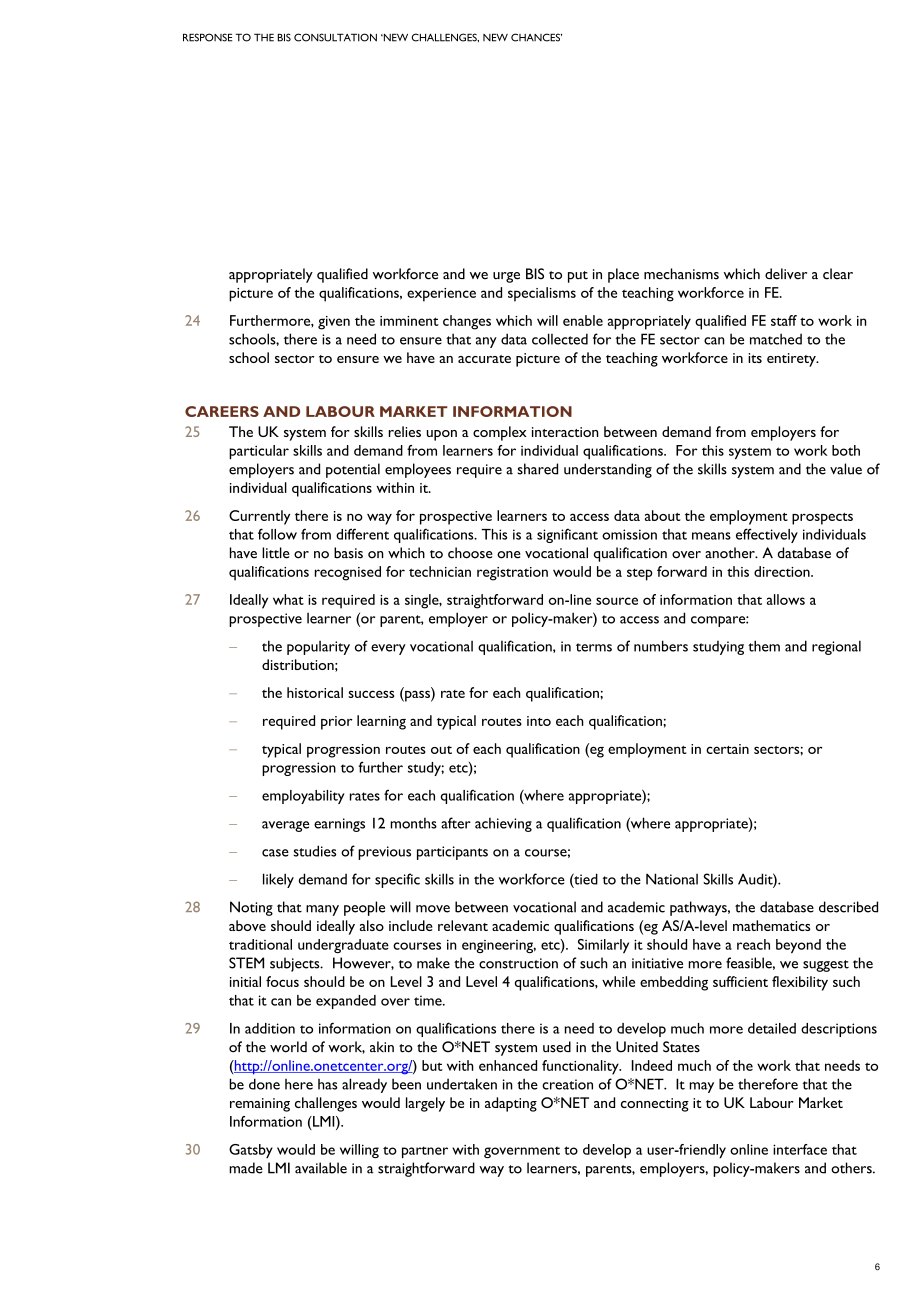  Describe the element at coordinates (536, 37) in the screenshot. I see `CHANCES` at that location.
